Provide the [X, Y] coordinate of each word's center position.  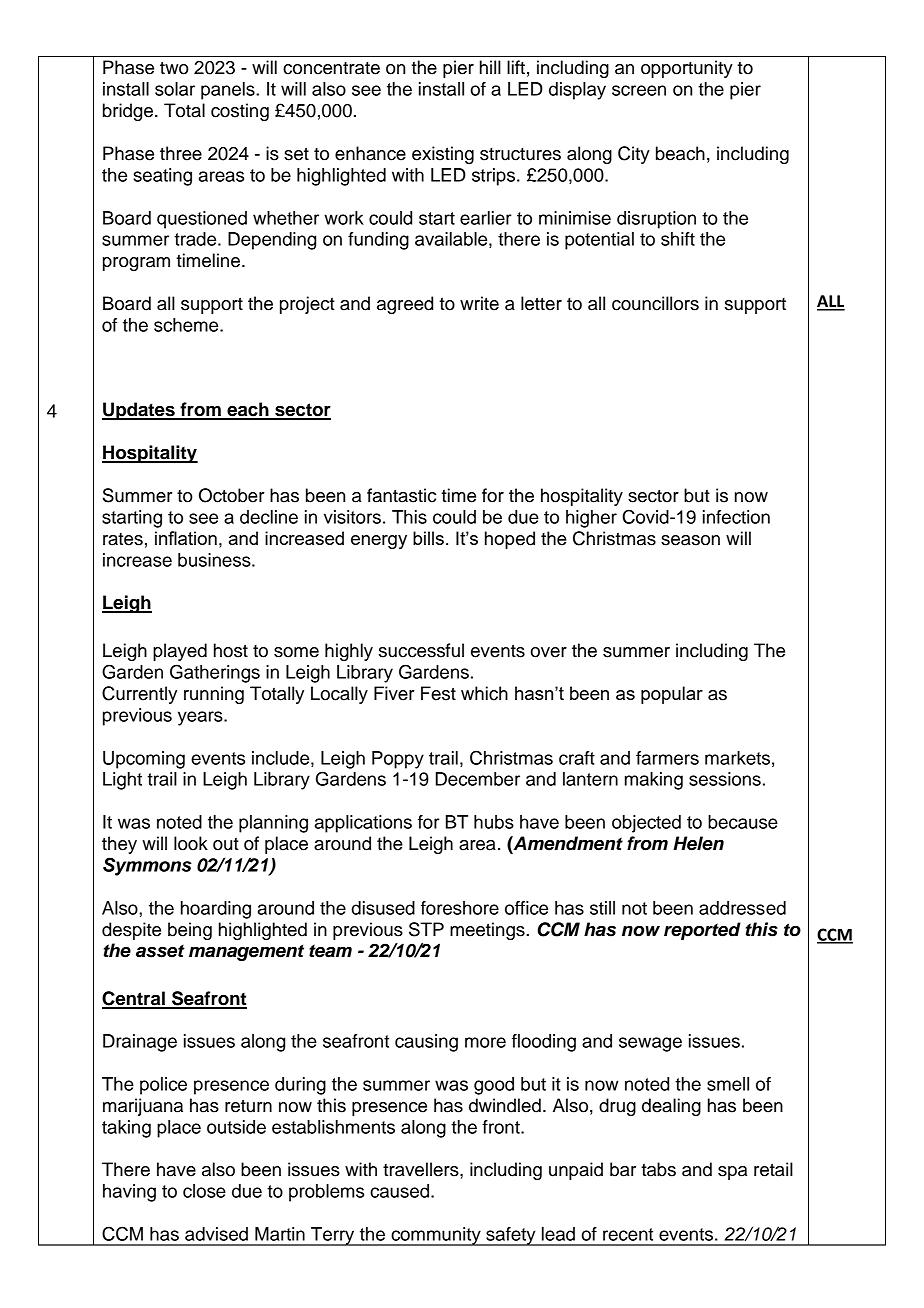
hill [490, 67]
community [436, 1236]
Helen [698, 843]
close [204, 1191]
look [191, 843]
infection [736, 517]
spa [732, 1173]
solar [175, 89]
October [232, 495]
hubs [494, 822]
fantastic [401, 495]
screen [639, 90]
